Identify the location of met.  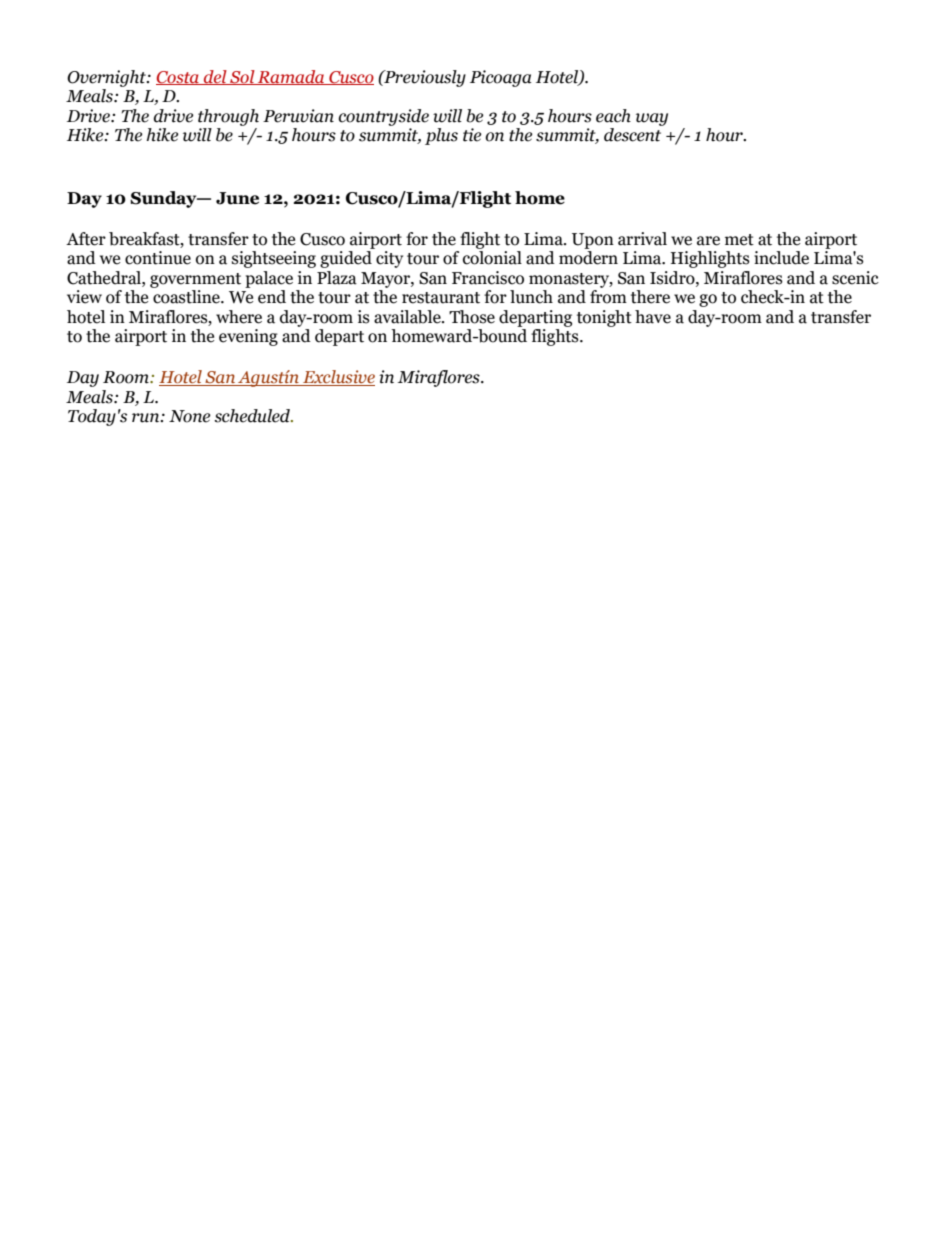
(739, 240).
